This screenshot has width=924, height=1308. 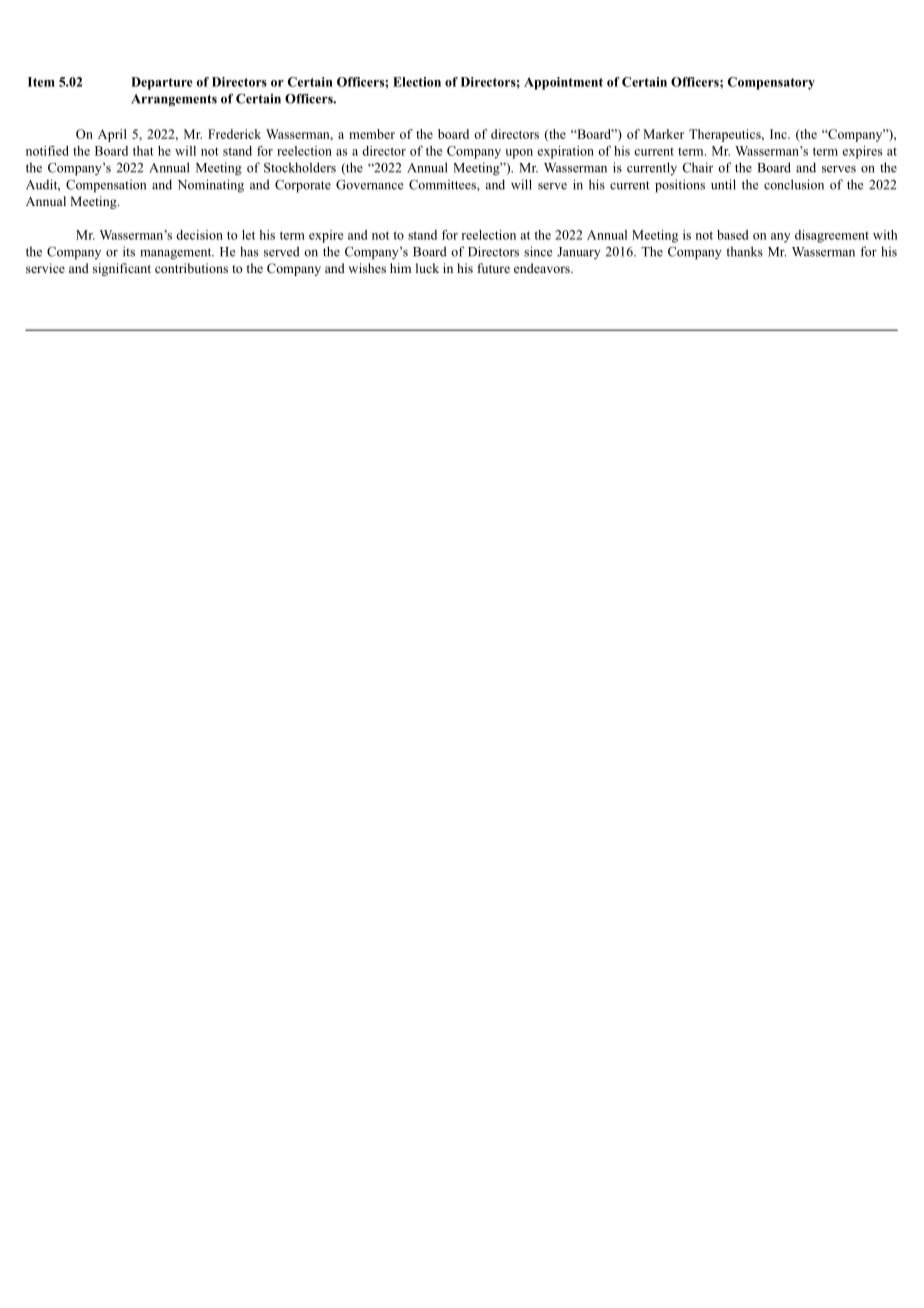 What do you see at coordinates (771, 83) in the screenshot?
I see `Compensatory` at bounding box center [771, 83].
